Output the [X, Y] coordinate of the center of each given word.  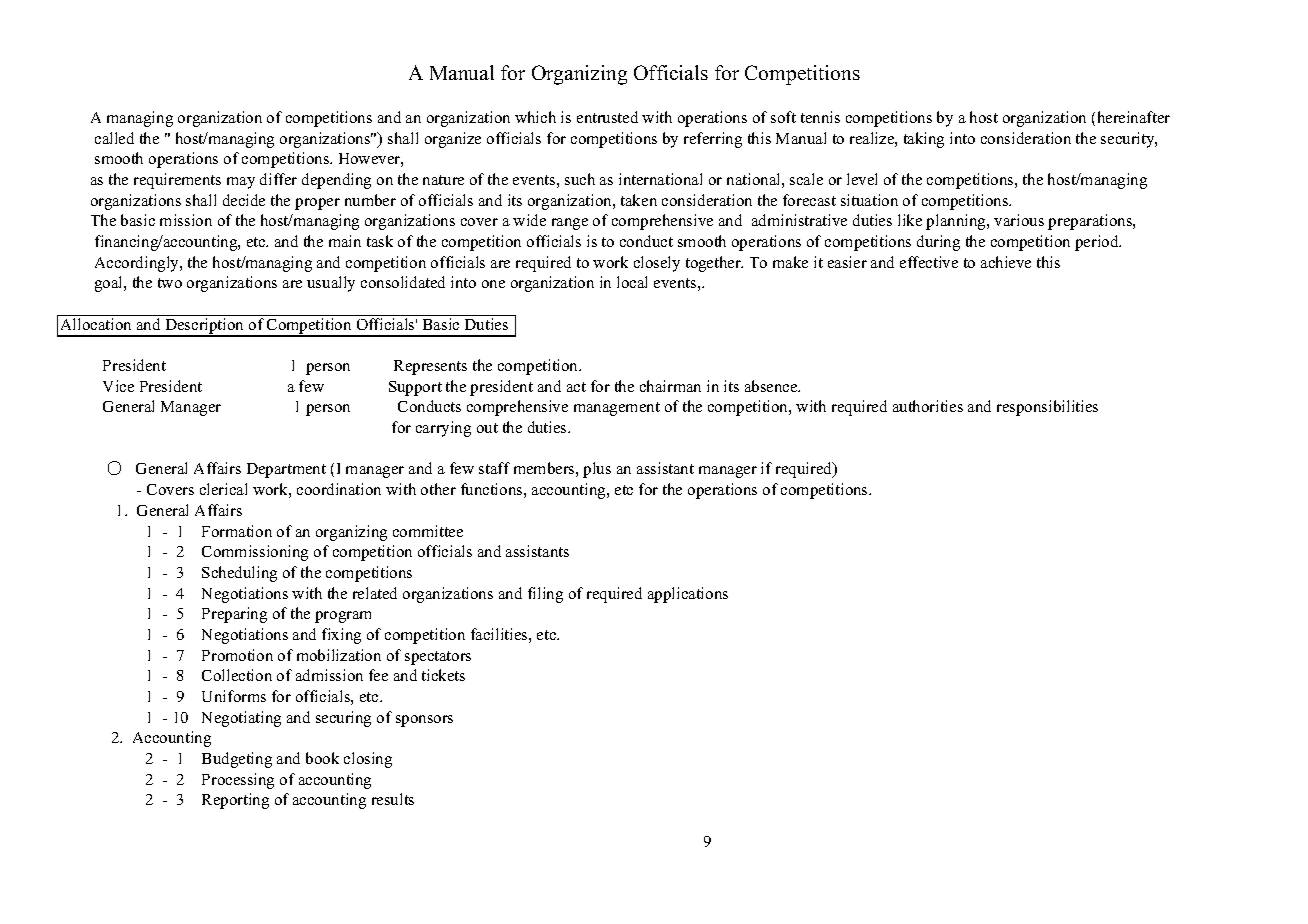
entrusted [607, 117]
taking [924, 140]
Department [286, 470]
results [393, 799]
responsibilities [1047, 408]
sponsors [424, 721]
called [114, 138]
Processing [238, 781]
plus [597, 470]
